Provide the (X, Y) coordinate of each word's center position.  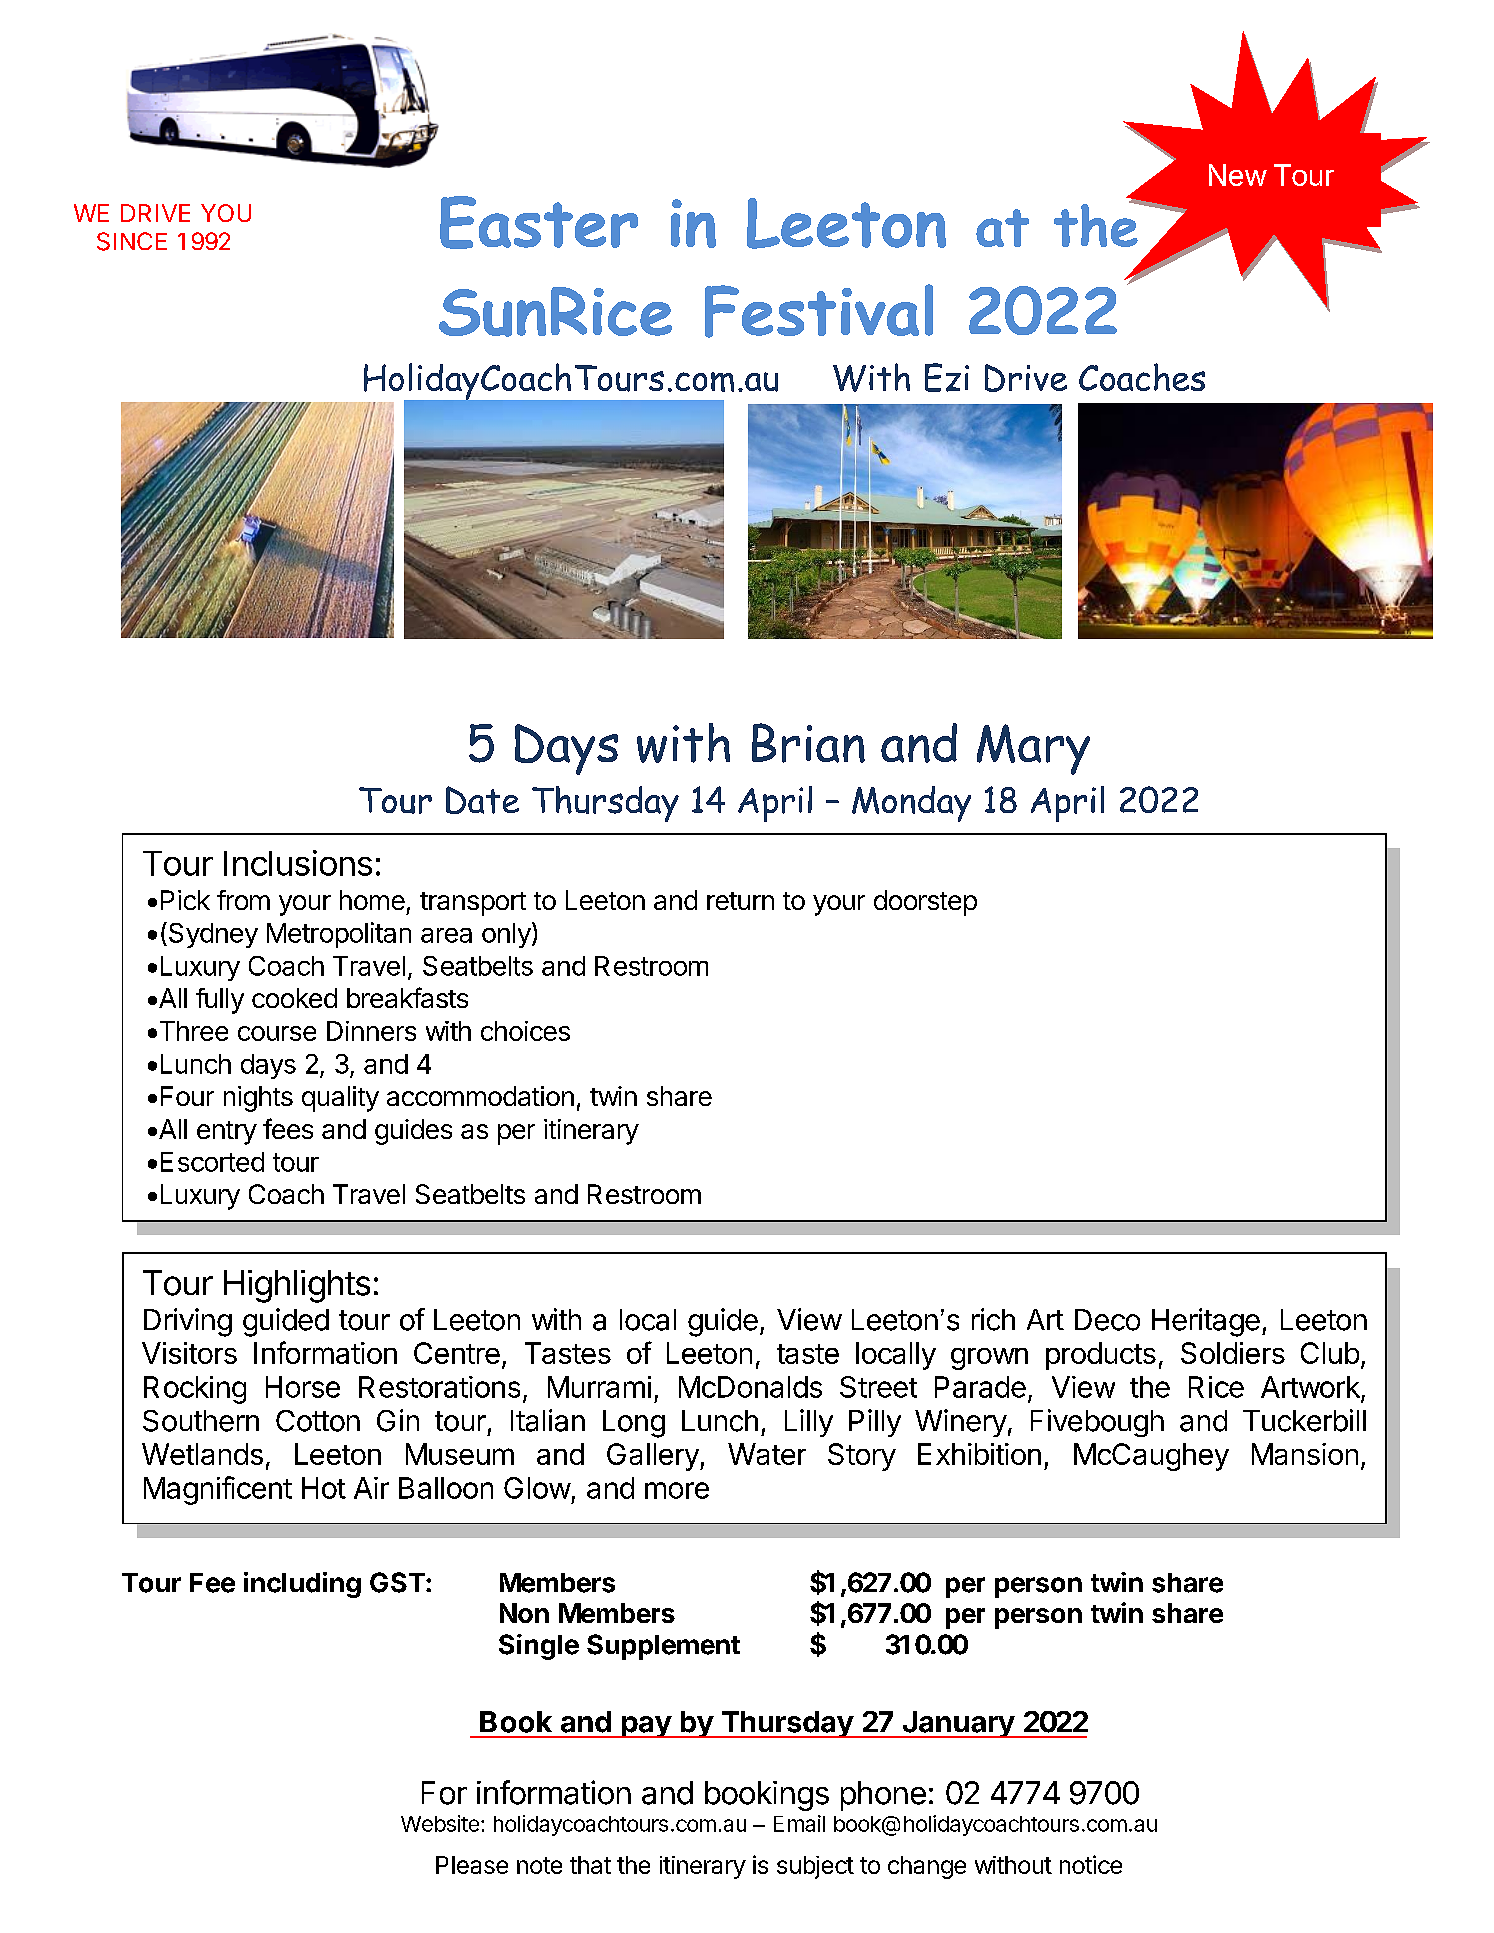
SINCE (132, 241)
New (1238, 175)
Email (799, 1823)
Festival (819, 311)
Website (440, 1823)
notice (1091, 1864)
